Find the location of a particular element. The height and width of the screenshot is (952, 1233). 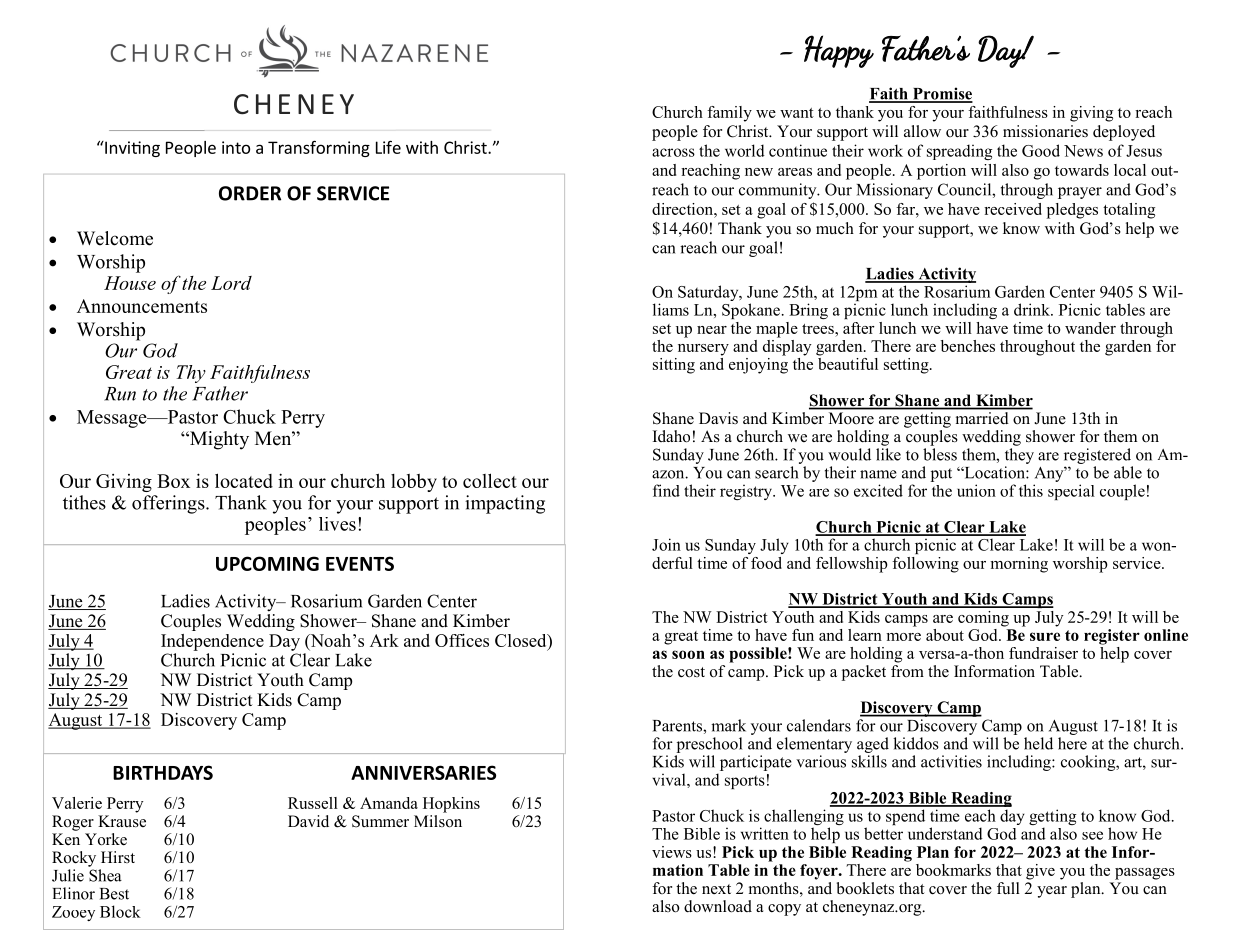

family is located at coordinates (729, 114).
